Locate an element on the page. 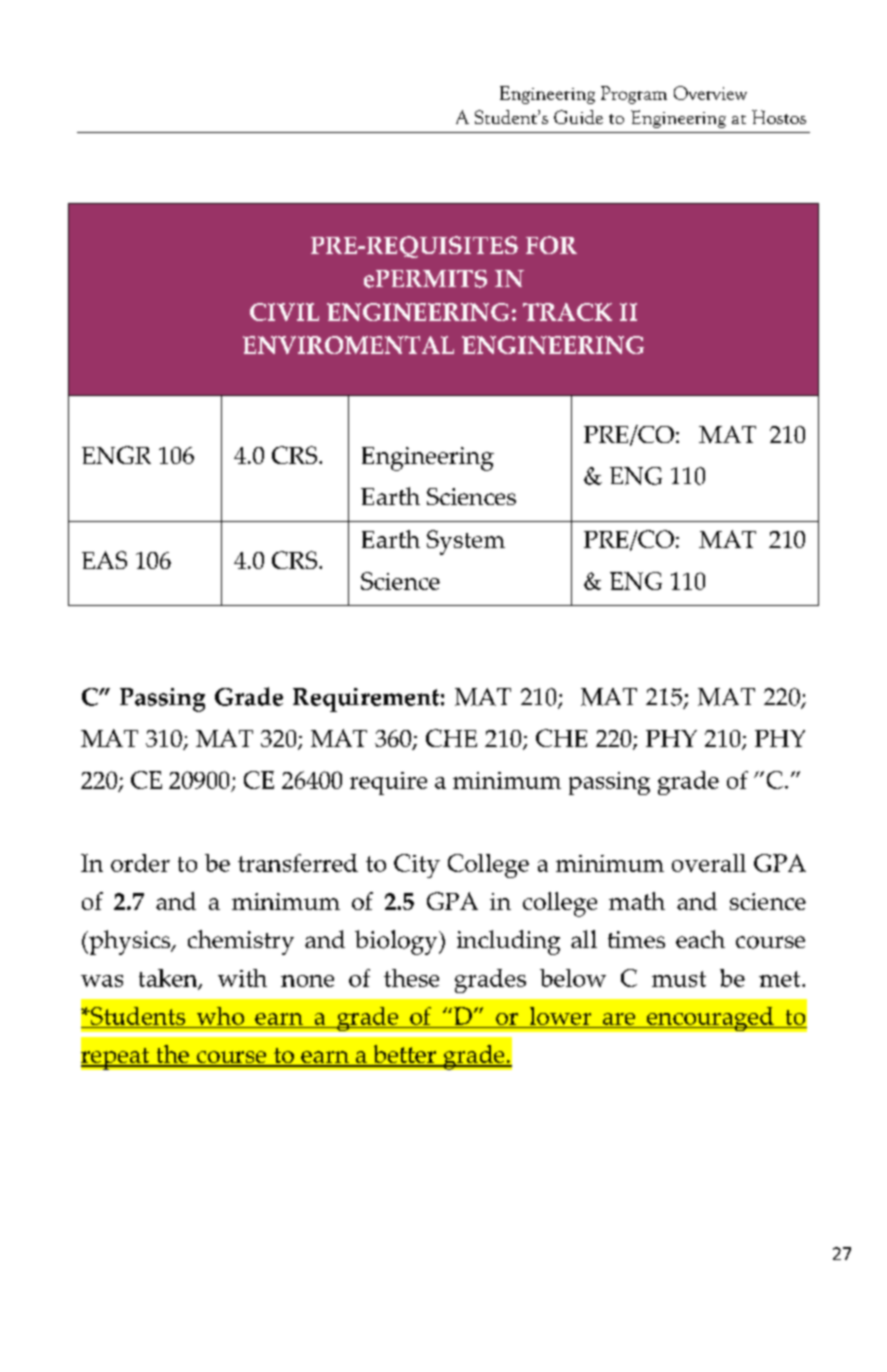 Image resolution: width=887 pixels, height=1372 pixels. CIVIL is located at coordinates (284, 312).
